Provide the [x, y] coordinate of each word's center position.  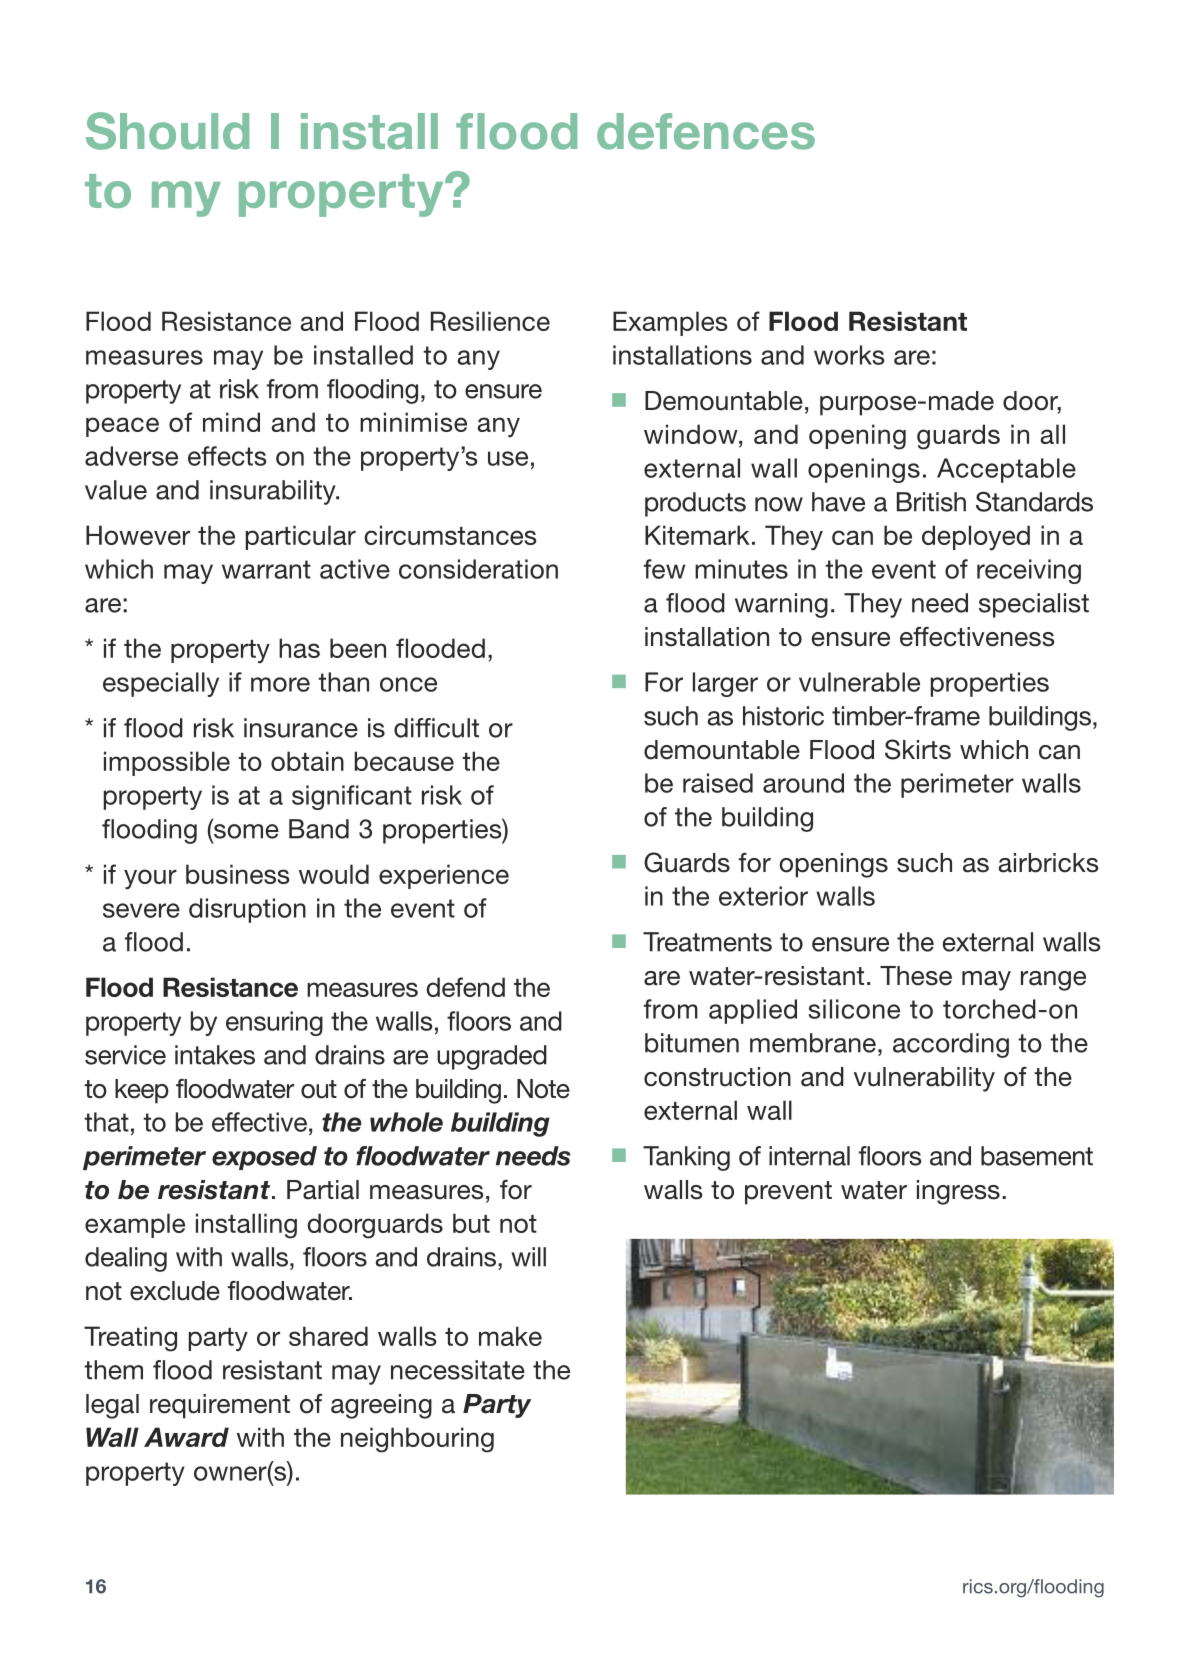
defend [465, 987]
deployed [976, 538]
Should [167, 131]
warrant [266, 569]
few [665, 569]
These [916, 976]
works [849, 355]
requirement [220, 1406]
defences [706, 131]
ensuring [274, 1023]
